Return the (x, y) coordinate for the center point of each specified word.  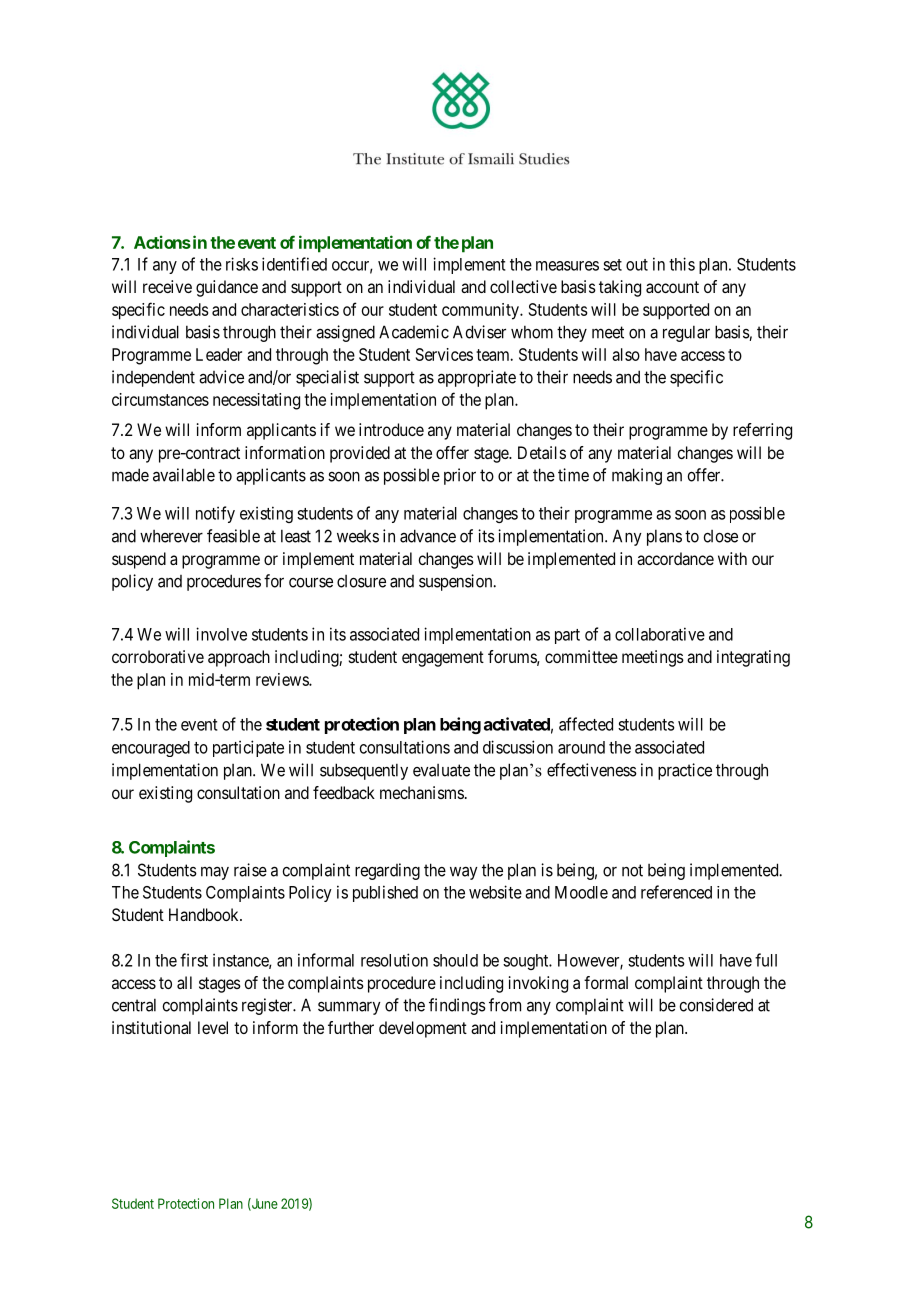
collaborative (660, 634)
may (215, 873)
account (672, 287)
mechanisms (422, 792)
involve (221, 634)
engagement (443, 659)
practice (685, 771)
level (213, 1027)
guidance (227, 288)
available (184, 475)
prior (460, 476)
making (637, 476)
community (481, 311)
